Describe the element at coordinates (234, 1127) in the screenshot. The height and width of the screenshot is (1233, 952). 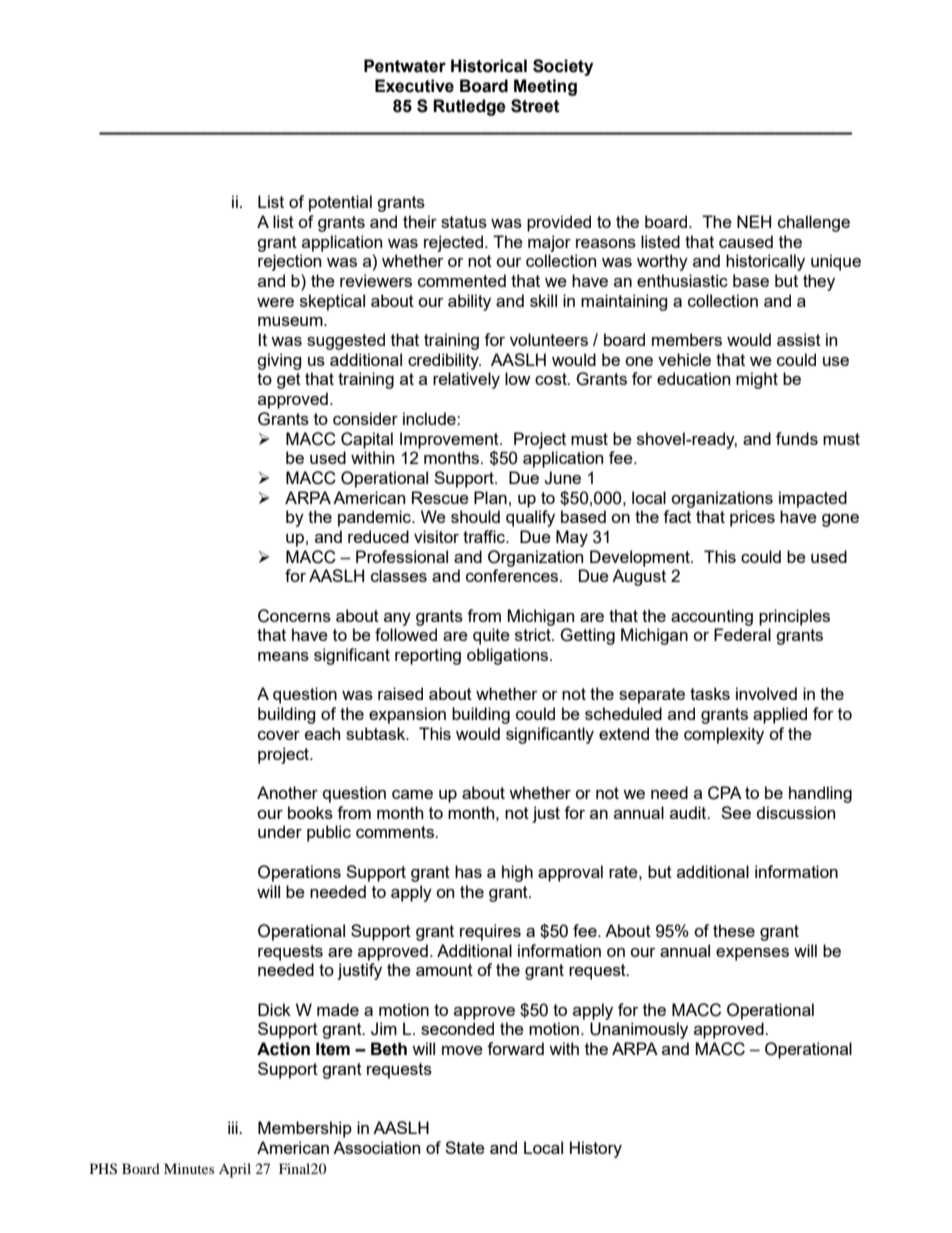
I see `iii` at that location.
